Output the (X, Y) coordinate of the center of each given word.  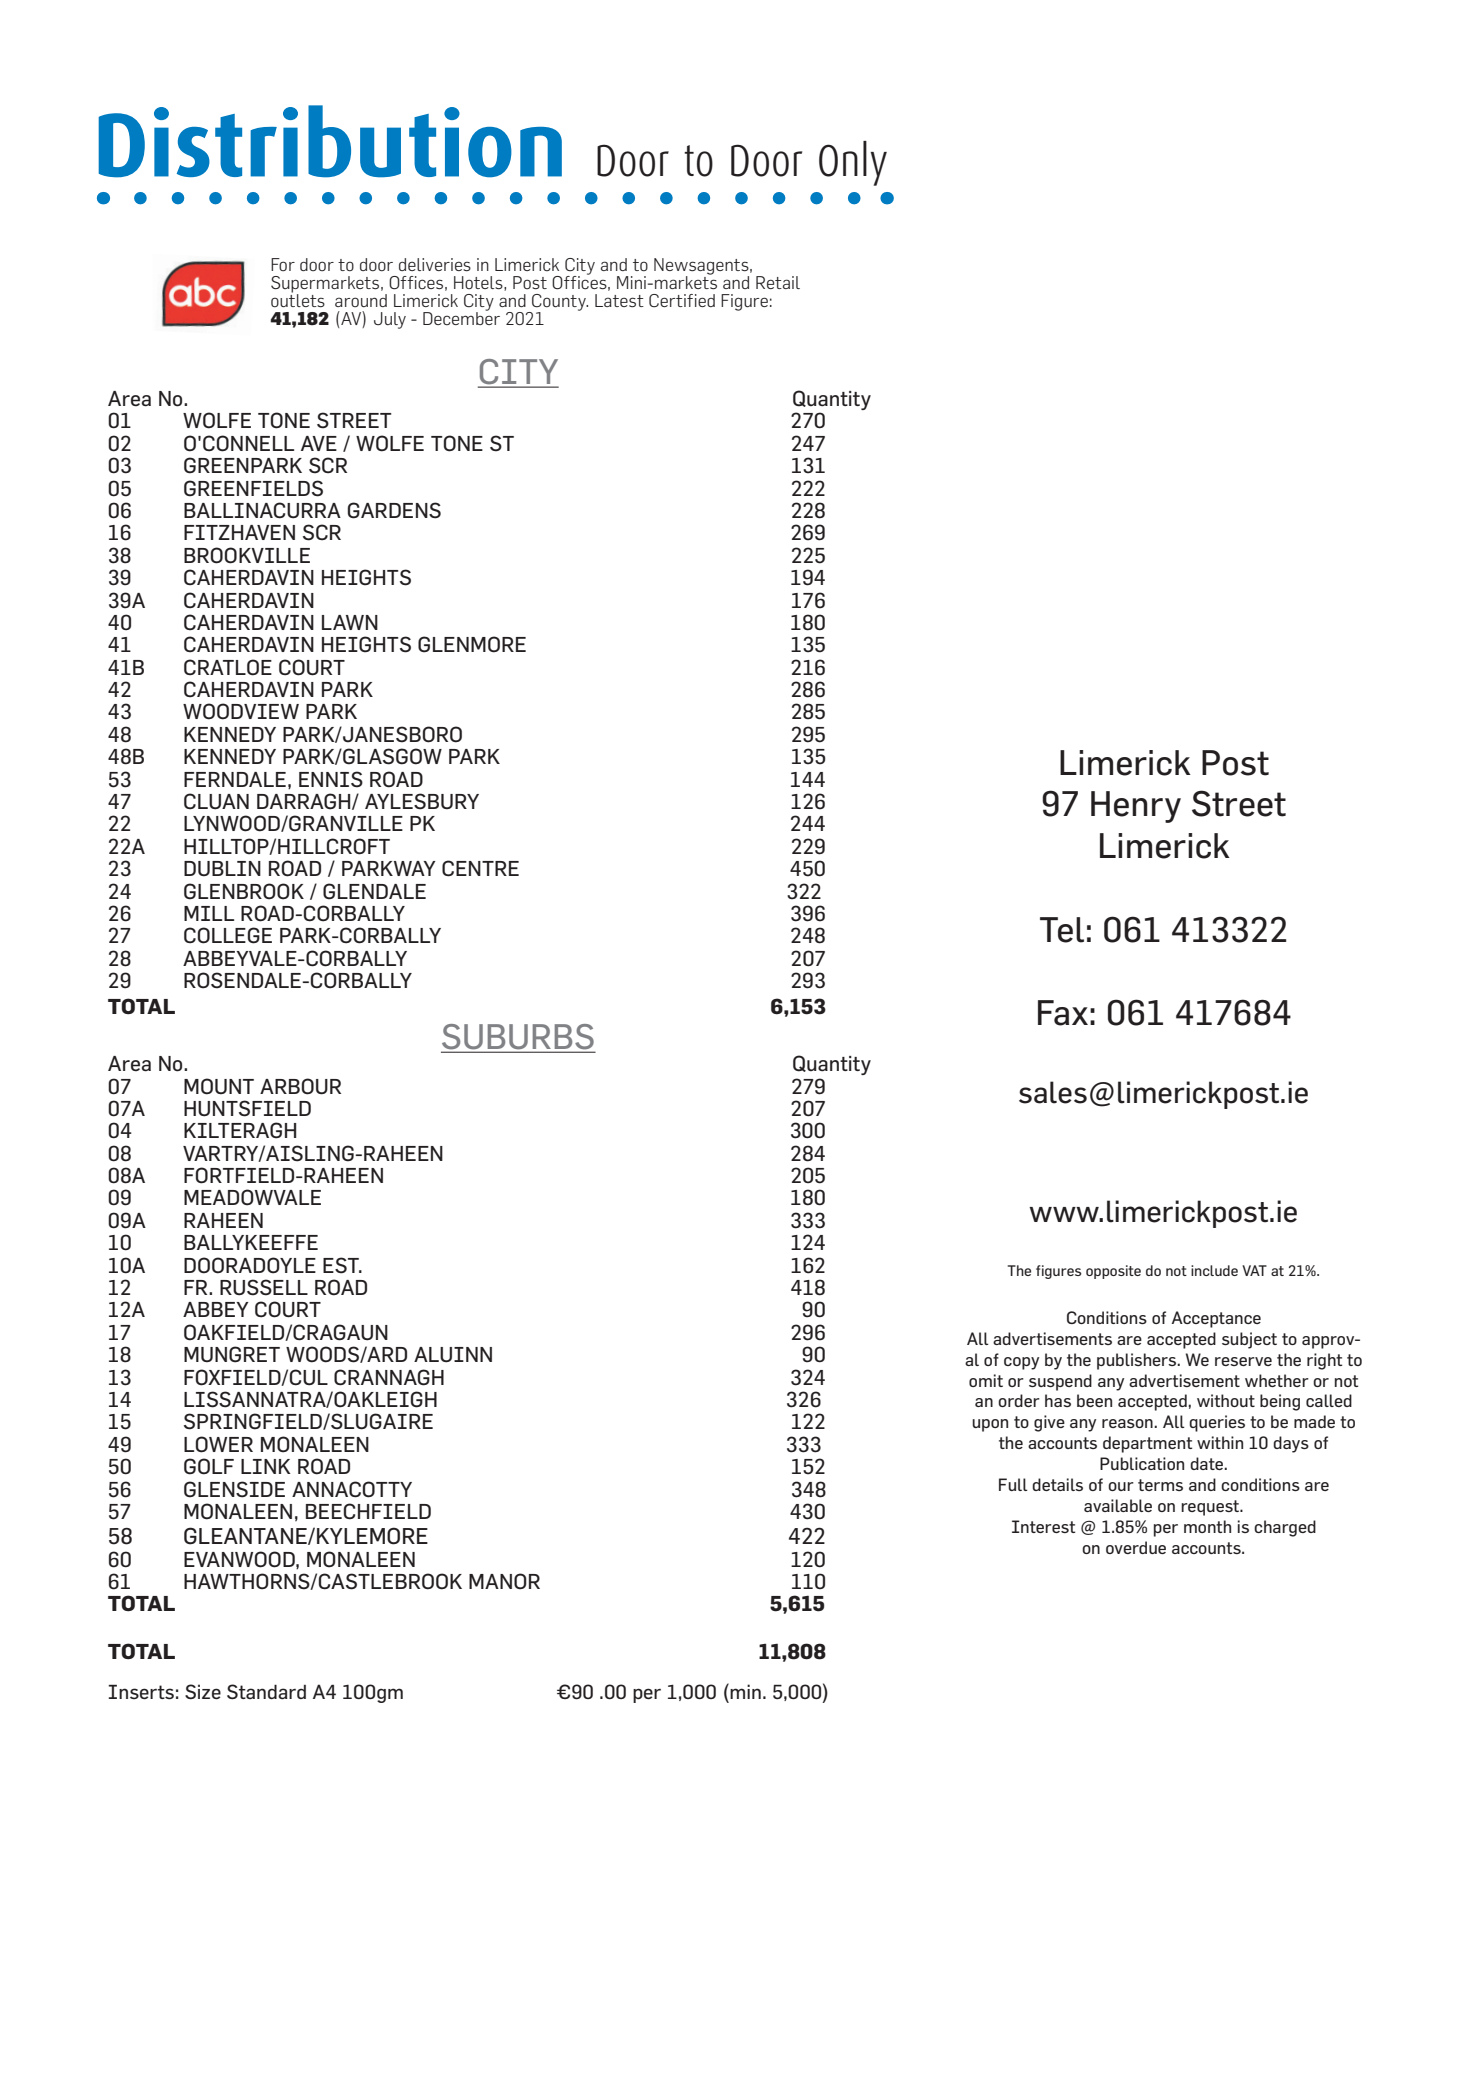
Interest (1043, 1526)
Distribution (330, 141)
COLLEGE (228, 935)
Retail (778, 282)
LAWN (350, 622)
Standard (266, 1692)
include (1214, 1270)
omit (986, 1380)
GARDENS (394, 510)
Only (853, 163)
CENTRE (480, 868)
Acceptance (1216, 1319)
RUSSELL (264, 1287)
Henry (1136, 807)
